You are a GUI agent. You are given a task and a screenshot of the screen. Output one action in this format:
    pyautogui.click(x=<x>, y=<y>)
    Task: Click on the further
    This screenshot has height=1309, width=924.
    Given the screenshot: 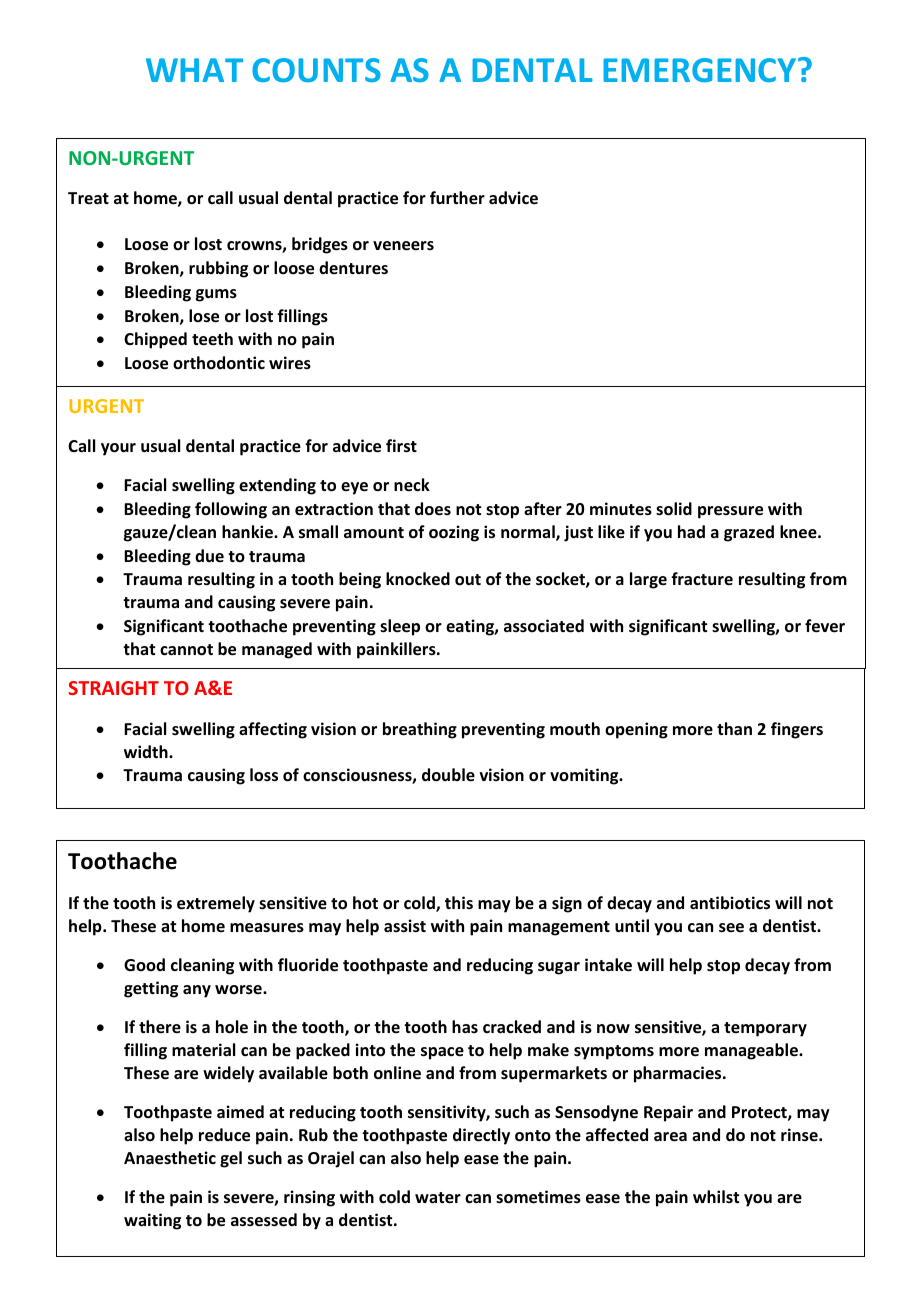 What is the action you would take?
    pyautogui.click(x=457, y=198)
